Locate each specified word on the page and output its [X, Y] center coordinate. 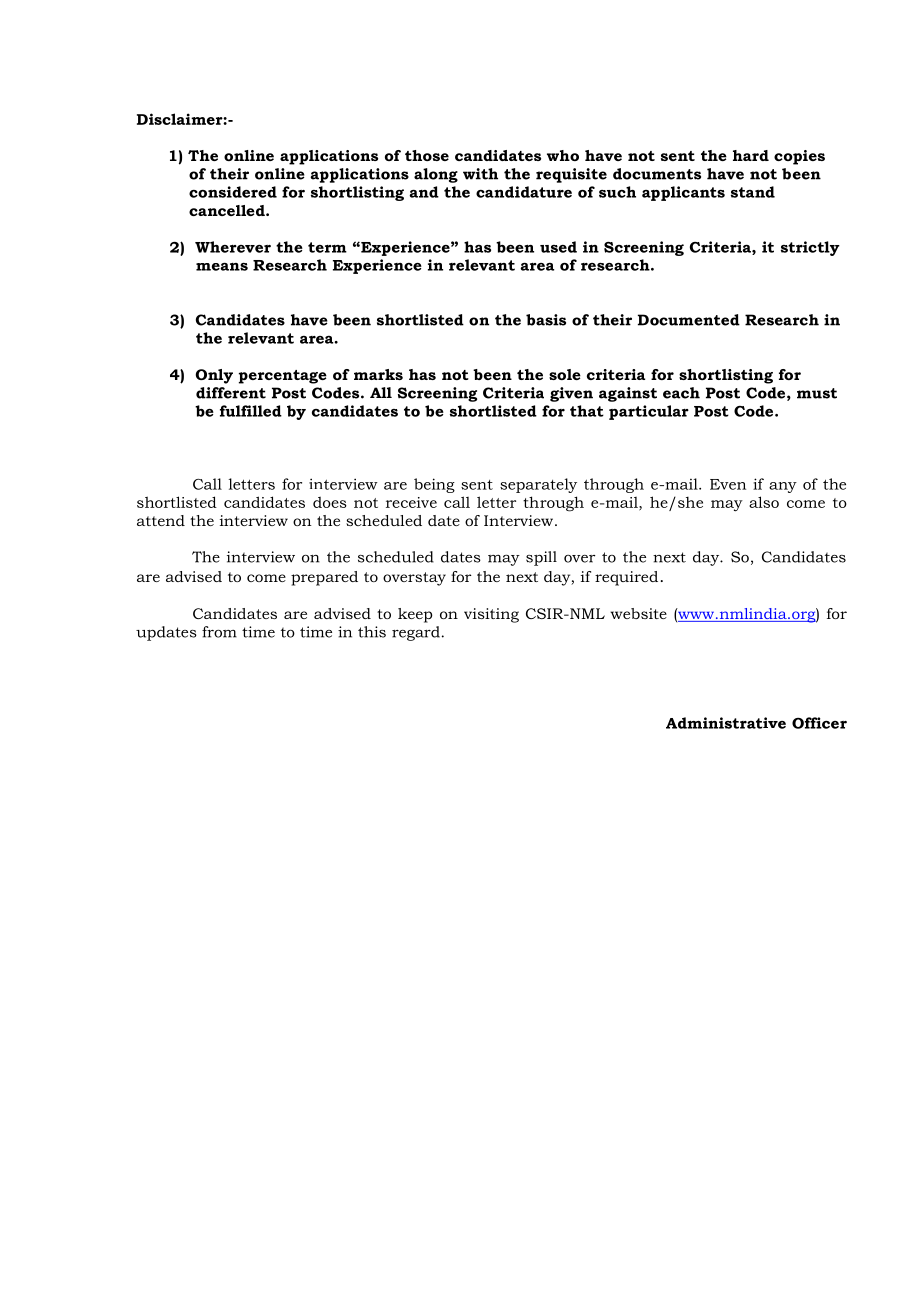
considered [233, 192]
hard [751, 155]
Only [214, 376]
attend [161, 520]
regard [416, 633]
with [480, 174]
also [764, 502]
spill [541, 558]
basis [546, 320]
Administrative [726, 723]
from [219, 632]
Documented [689, 320]
